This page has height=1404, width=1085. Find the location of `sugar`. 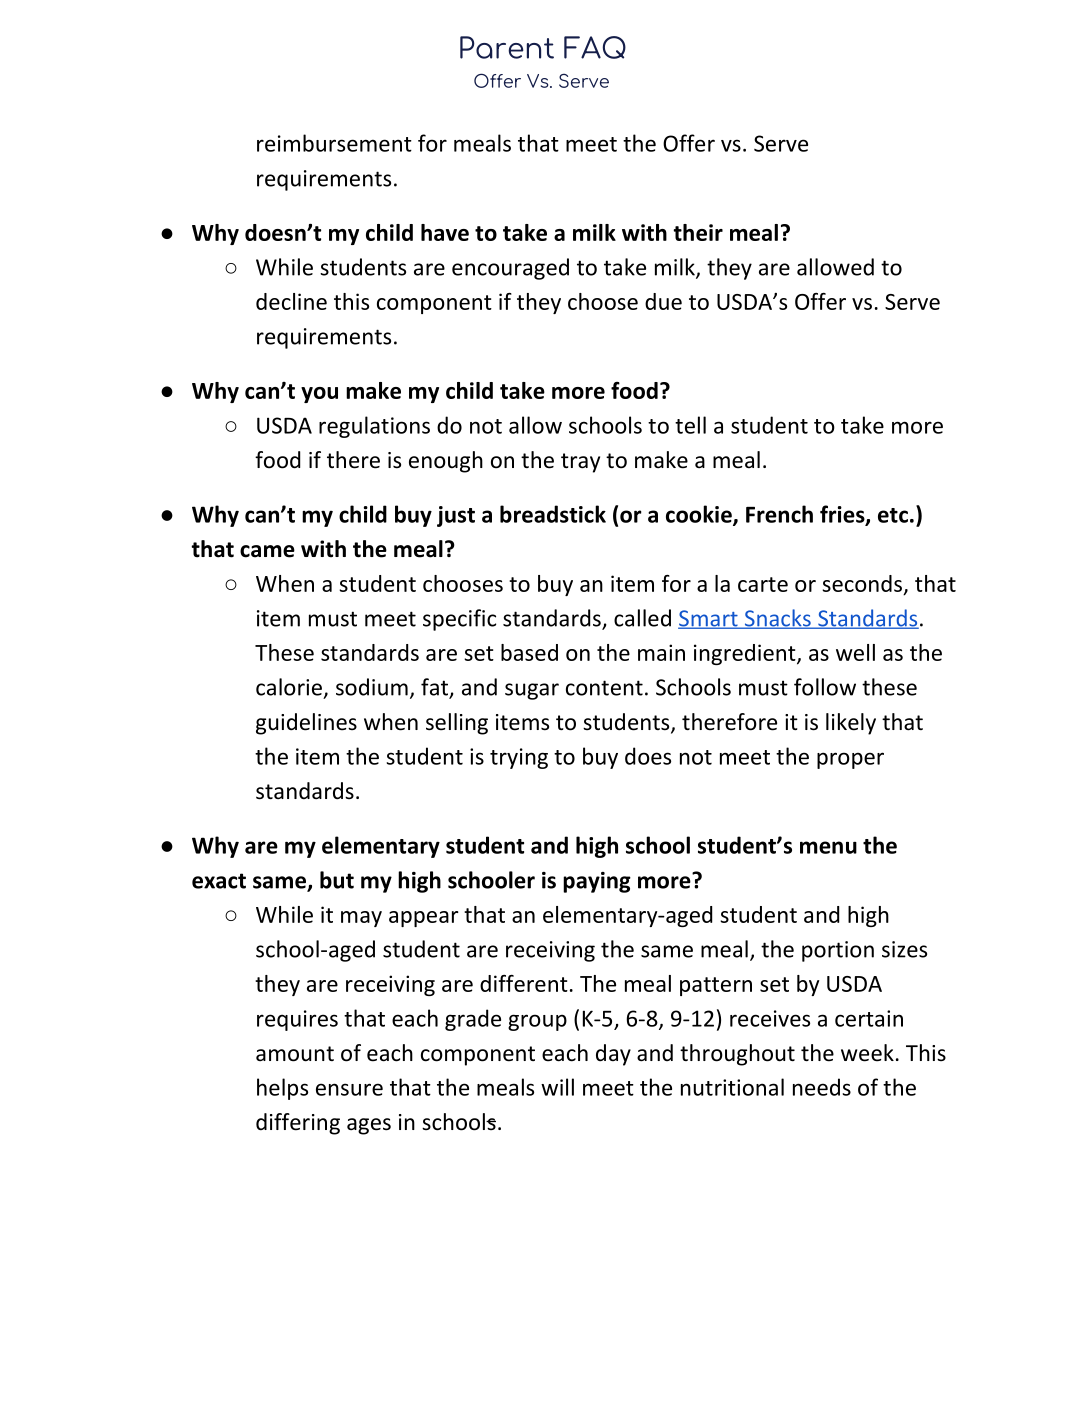

sugar is located at coordinates (532, 691).
